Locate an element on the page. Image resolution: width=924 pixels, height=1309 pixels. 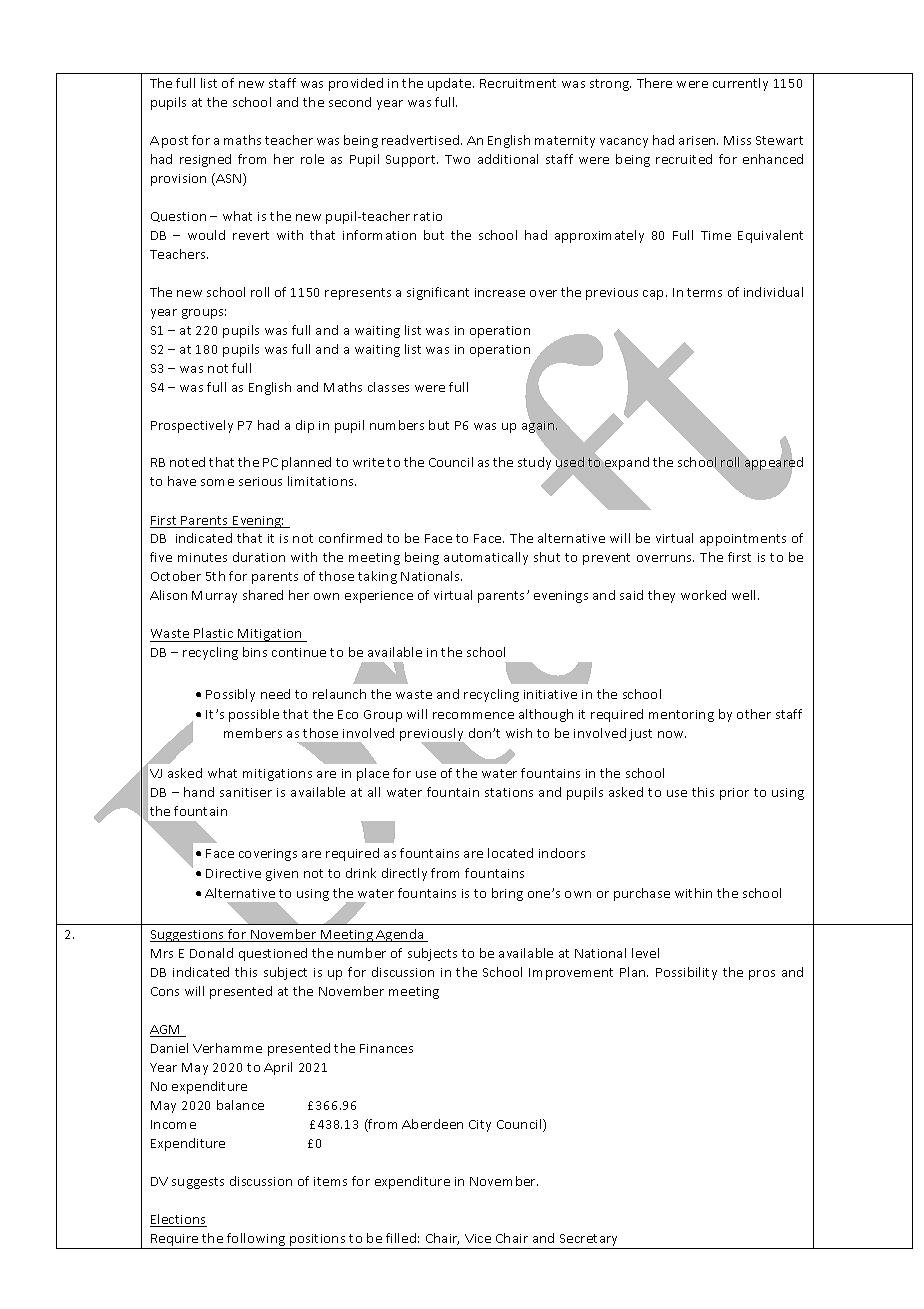
revert is located at coordinates (251, 235).
